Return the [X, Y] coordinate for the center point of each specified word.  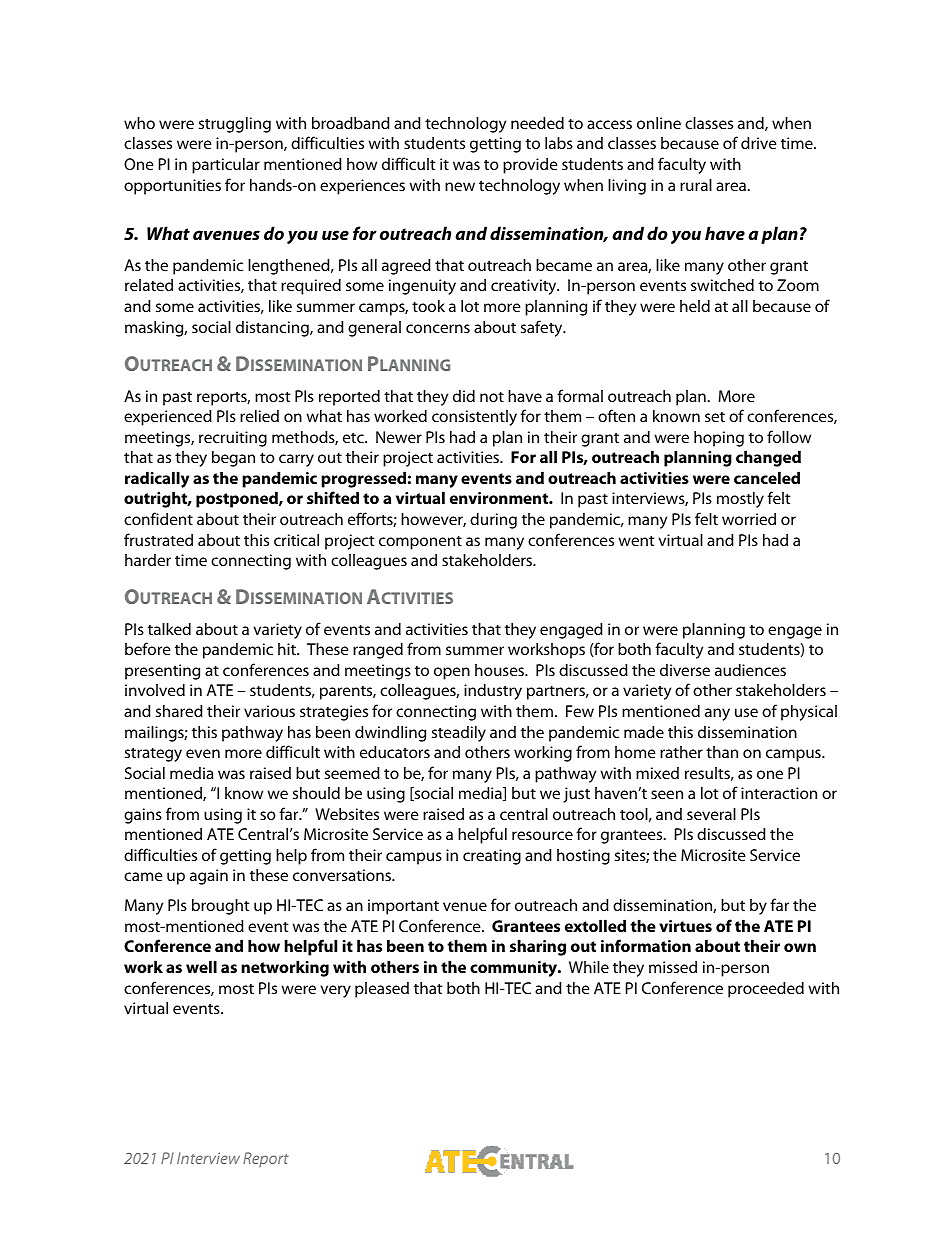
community [514, 969]
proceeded [766, 990]
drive [759, 143]
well [201, 966]
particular [226, 166]
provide [530, 166]
